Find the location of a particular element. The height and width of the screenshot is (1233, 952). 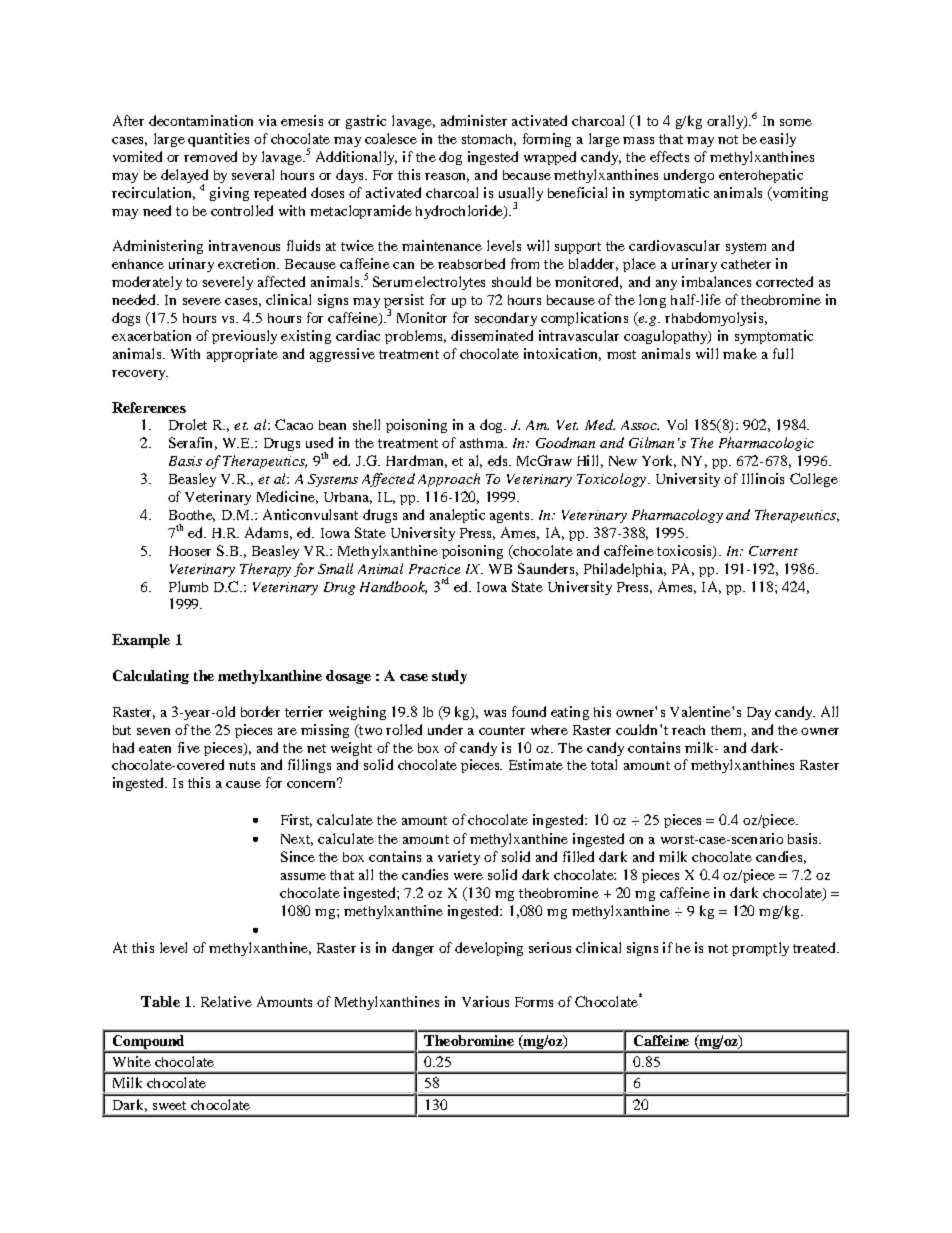

easily is located at coordinates (778, 140).
